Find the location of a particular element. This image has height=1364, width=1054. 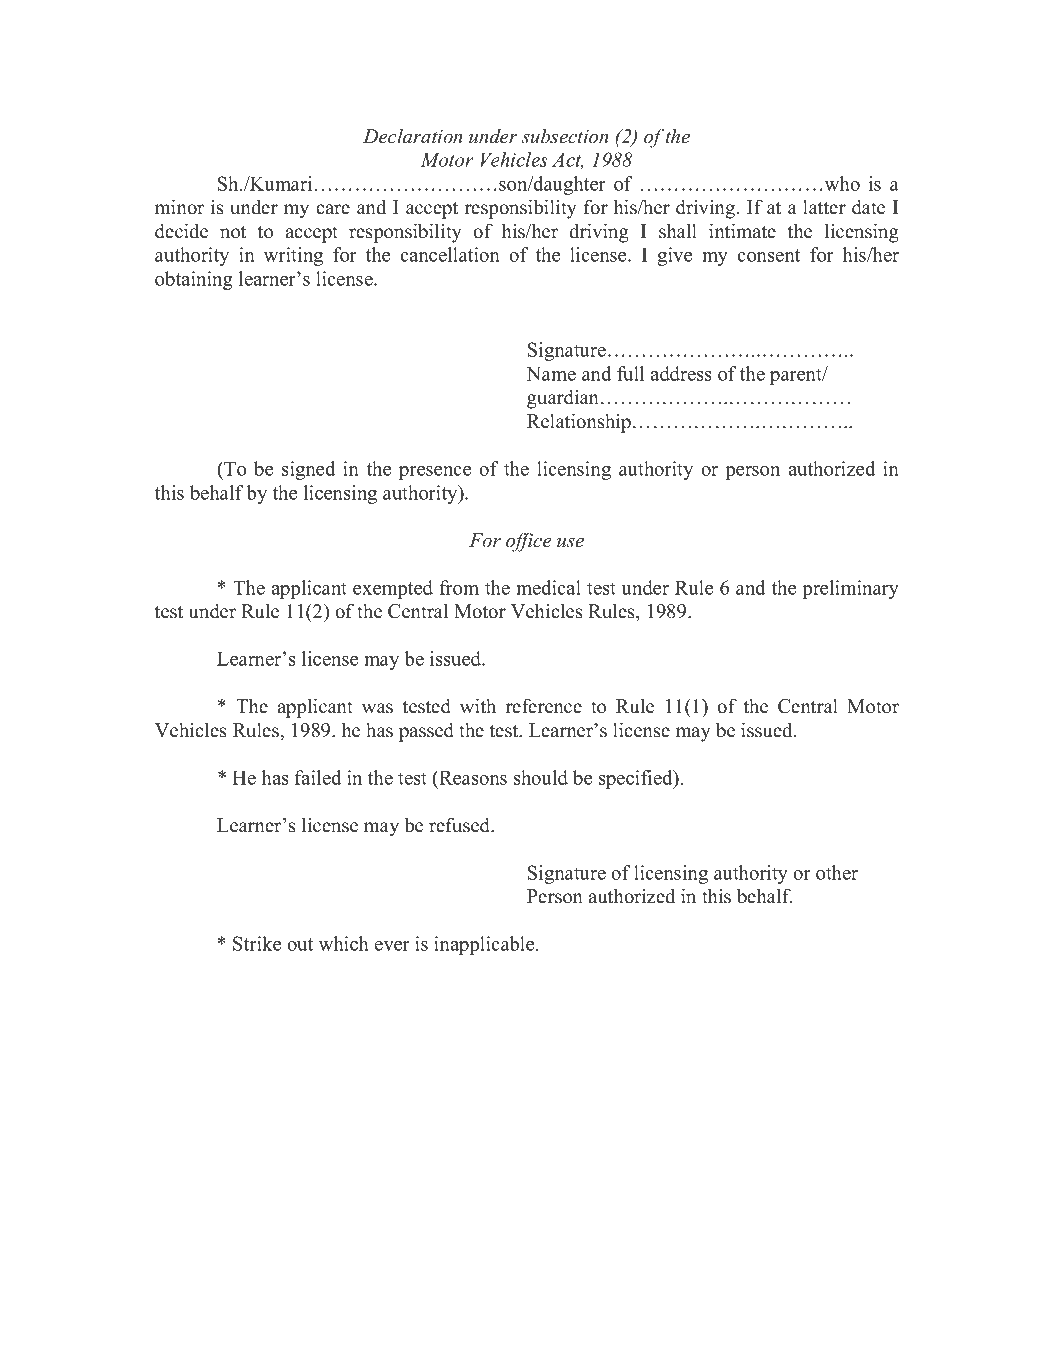

who is located at coordinates (841, 183).
